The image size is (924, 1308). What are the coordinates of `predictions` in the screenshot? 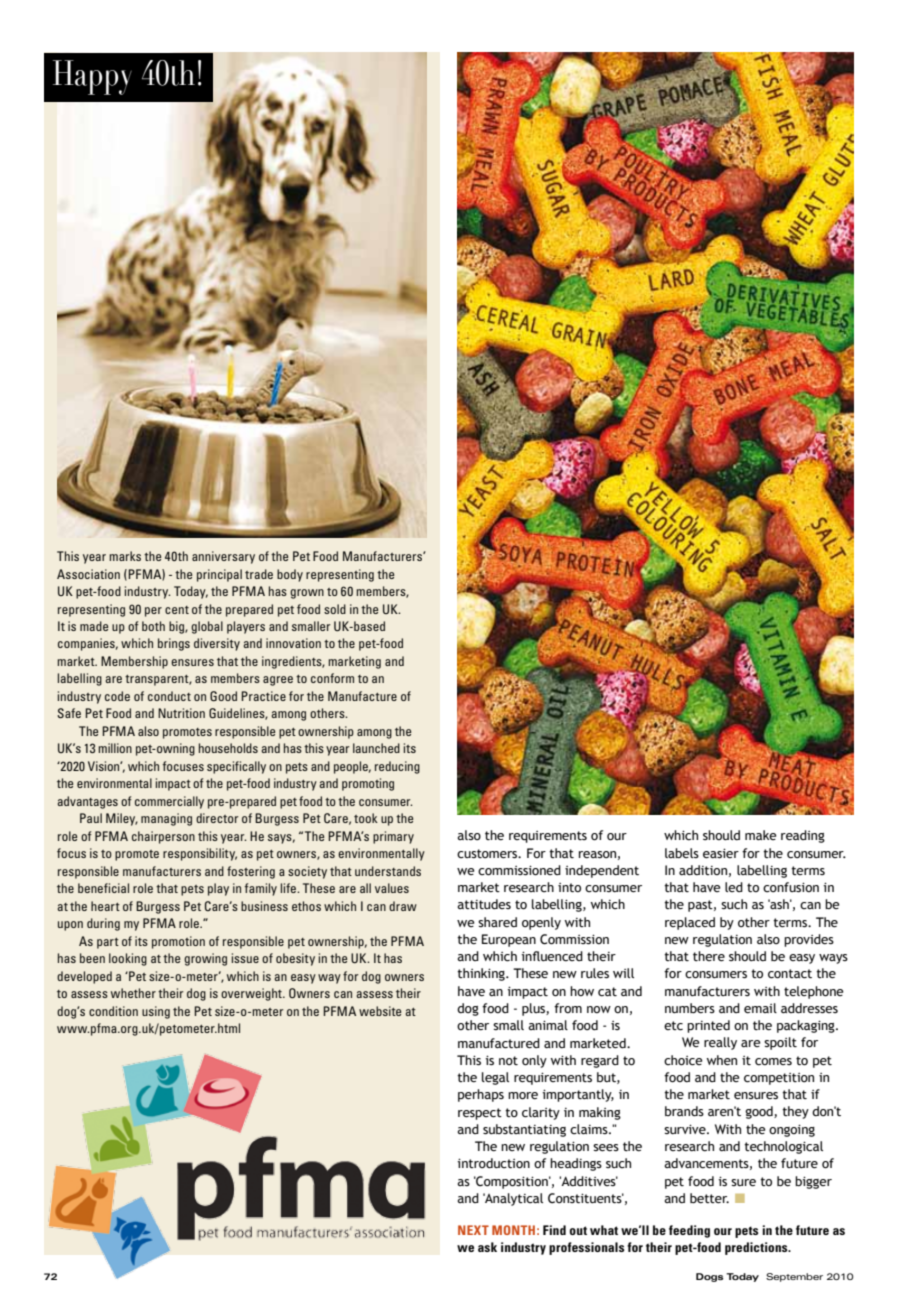 It's located at (757, 1248).
